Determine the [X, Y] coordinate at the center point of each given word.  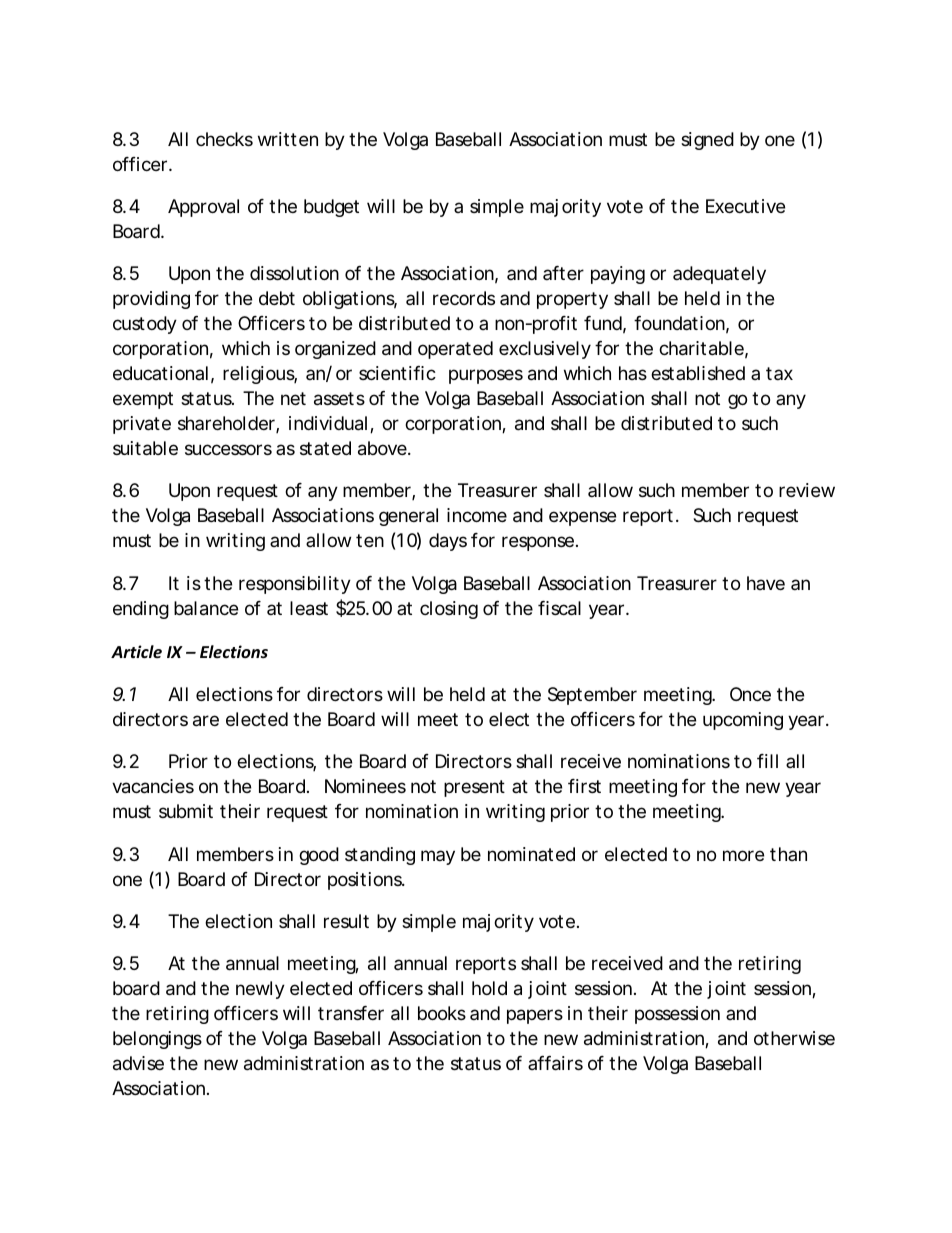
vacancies [153, 786]
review [807, 490]
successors [228, 449]
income [477, 515]
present [474, 788]
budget [331, 208]
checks [224, 139]
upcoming [743, 721]
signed [707, 141]
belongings [157, 1040]
